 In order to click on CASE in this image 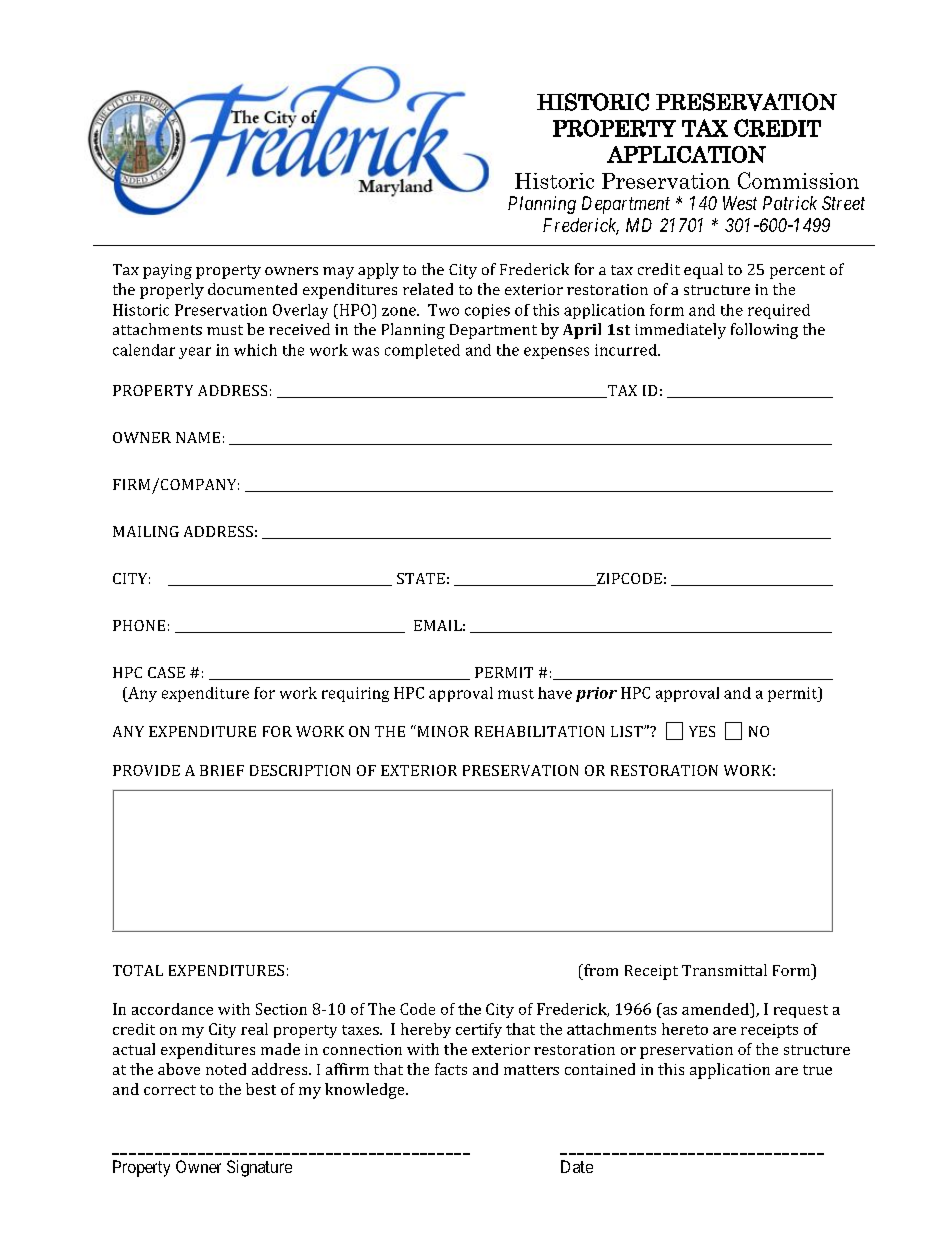, I will do `click(166, 672)`.
